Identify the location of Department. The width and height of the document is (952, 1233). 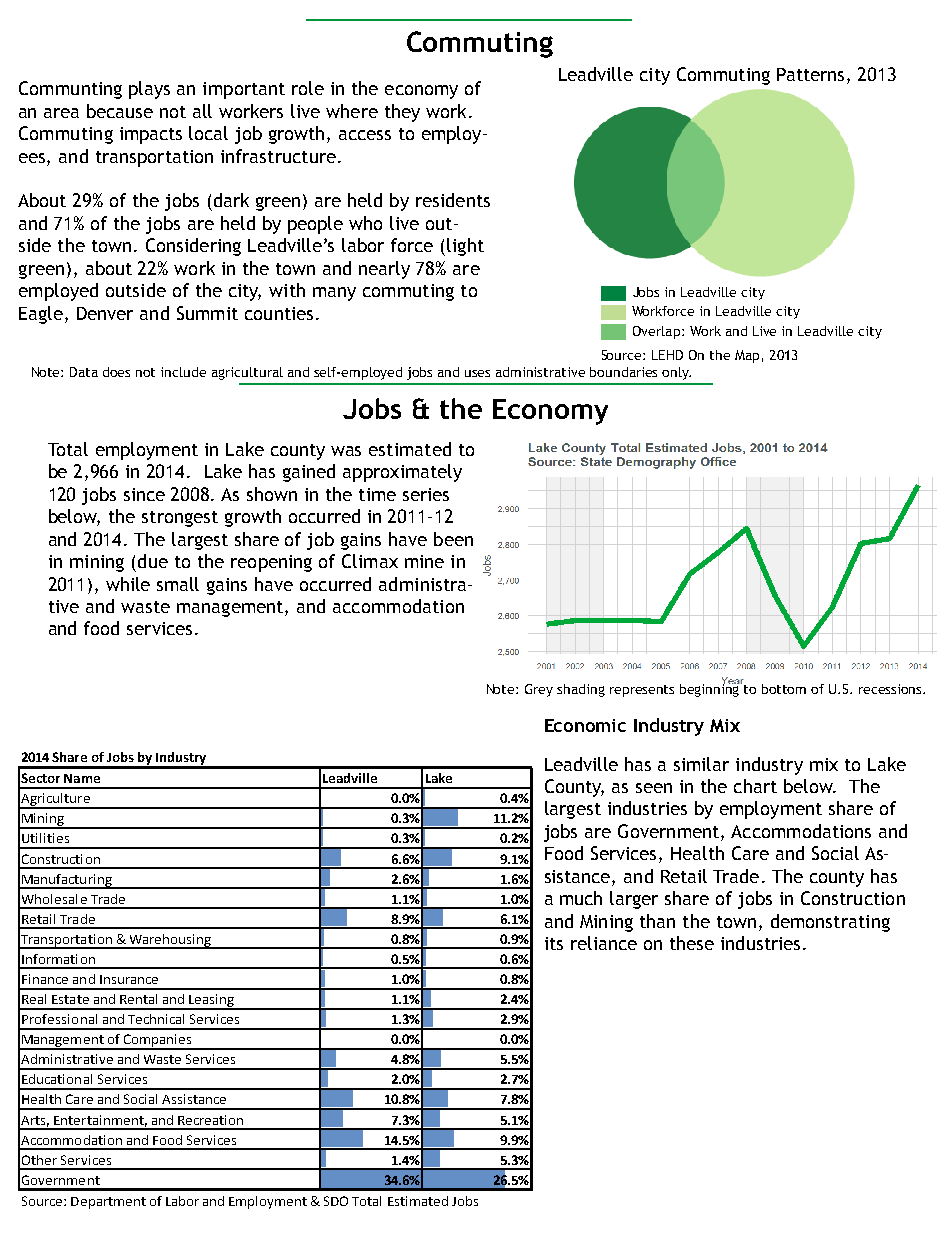
(108, 1203).
